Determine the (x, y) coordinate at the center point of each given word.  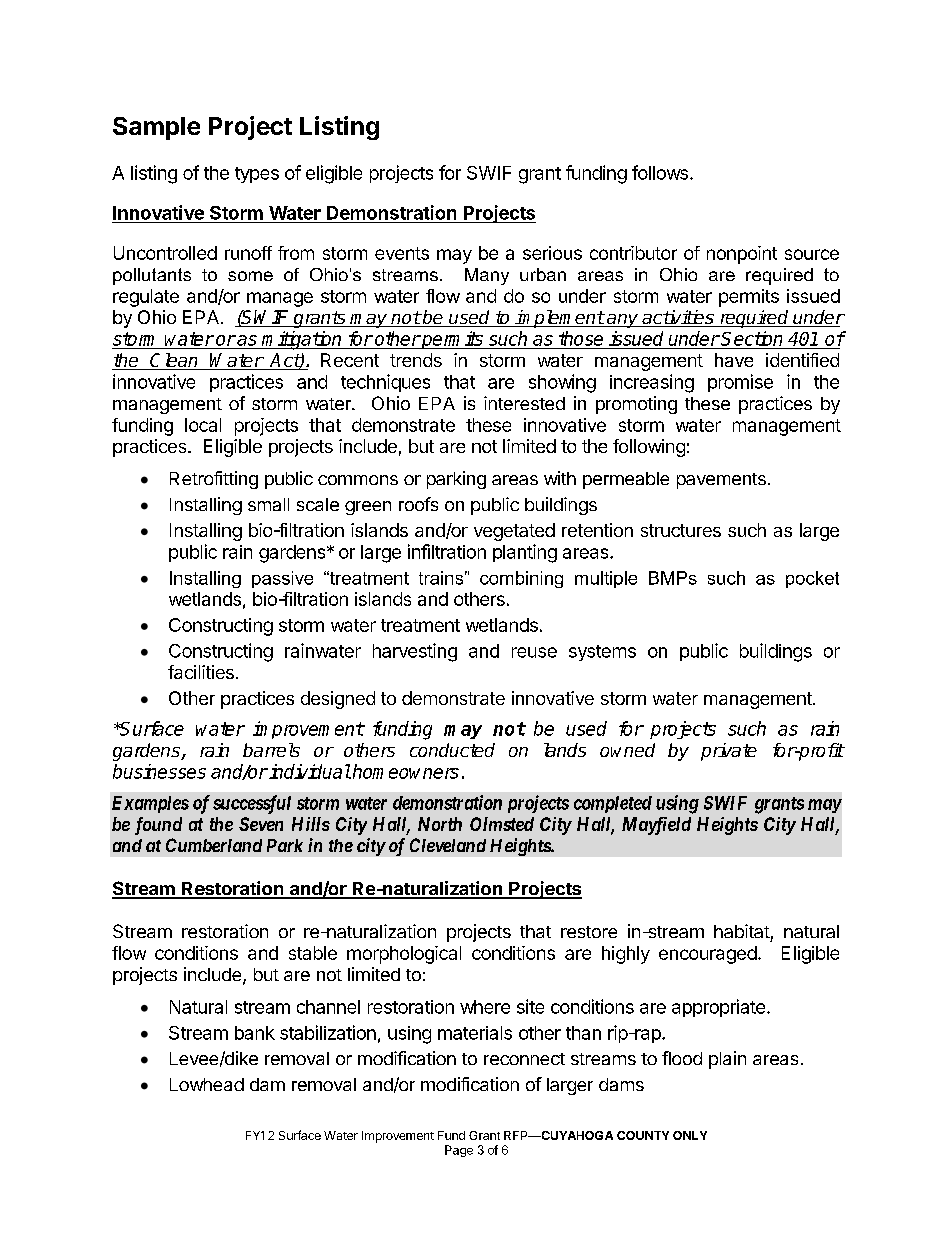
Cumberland (214, 845)
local (203, 425)
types (257, 175)
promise (740, 383)
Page (459, 1151)
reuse (534, 652)
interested (524, 403)
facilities (201, 672)
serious (552, 253)
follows (660, 172)
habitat (742, 931)
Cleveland (448, 845)
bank (255, 1033)
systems (602, 653)
